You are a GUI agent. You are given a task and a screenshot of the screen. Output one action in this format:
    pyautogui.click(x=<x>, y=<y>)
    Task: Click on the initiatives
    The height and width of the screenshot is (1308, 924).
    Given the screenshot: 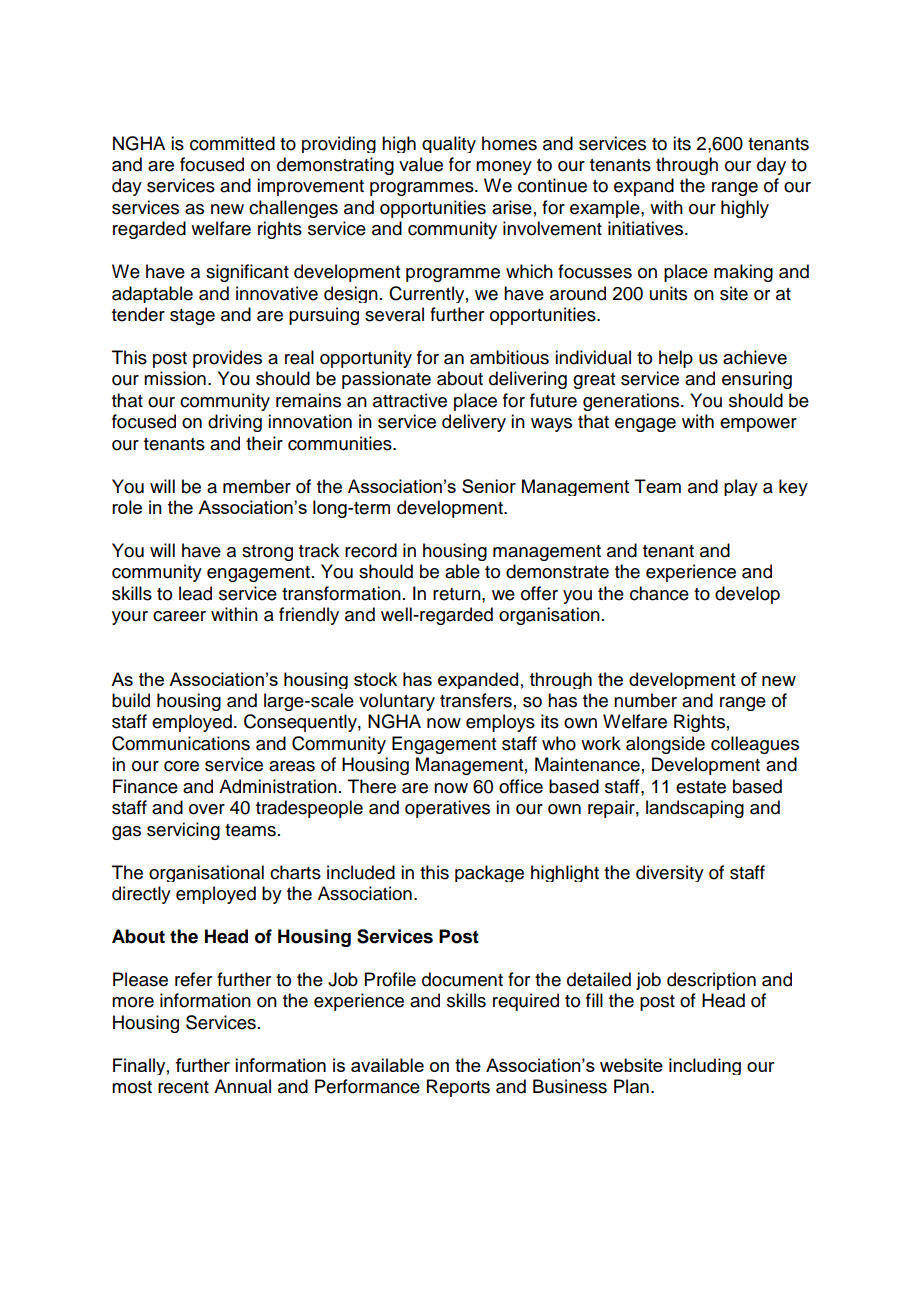 What is the action you would take?
    pyautogui.click(x=647, y=228)
